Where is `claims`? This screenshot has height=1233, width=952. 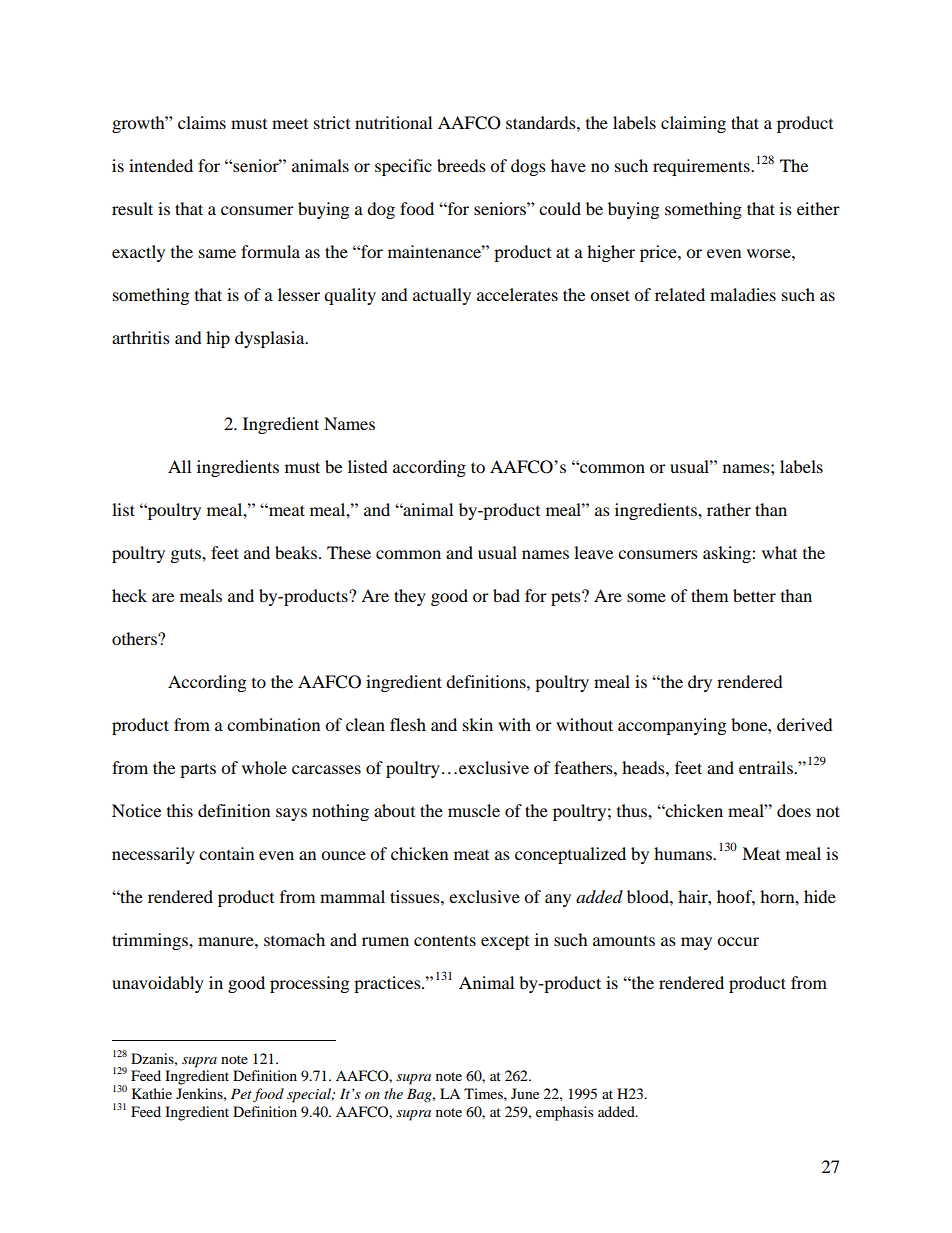
claims is located at coordinates (202, 122).
